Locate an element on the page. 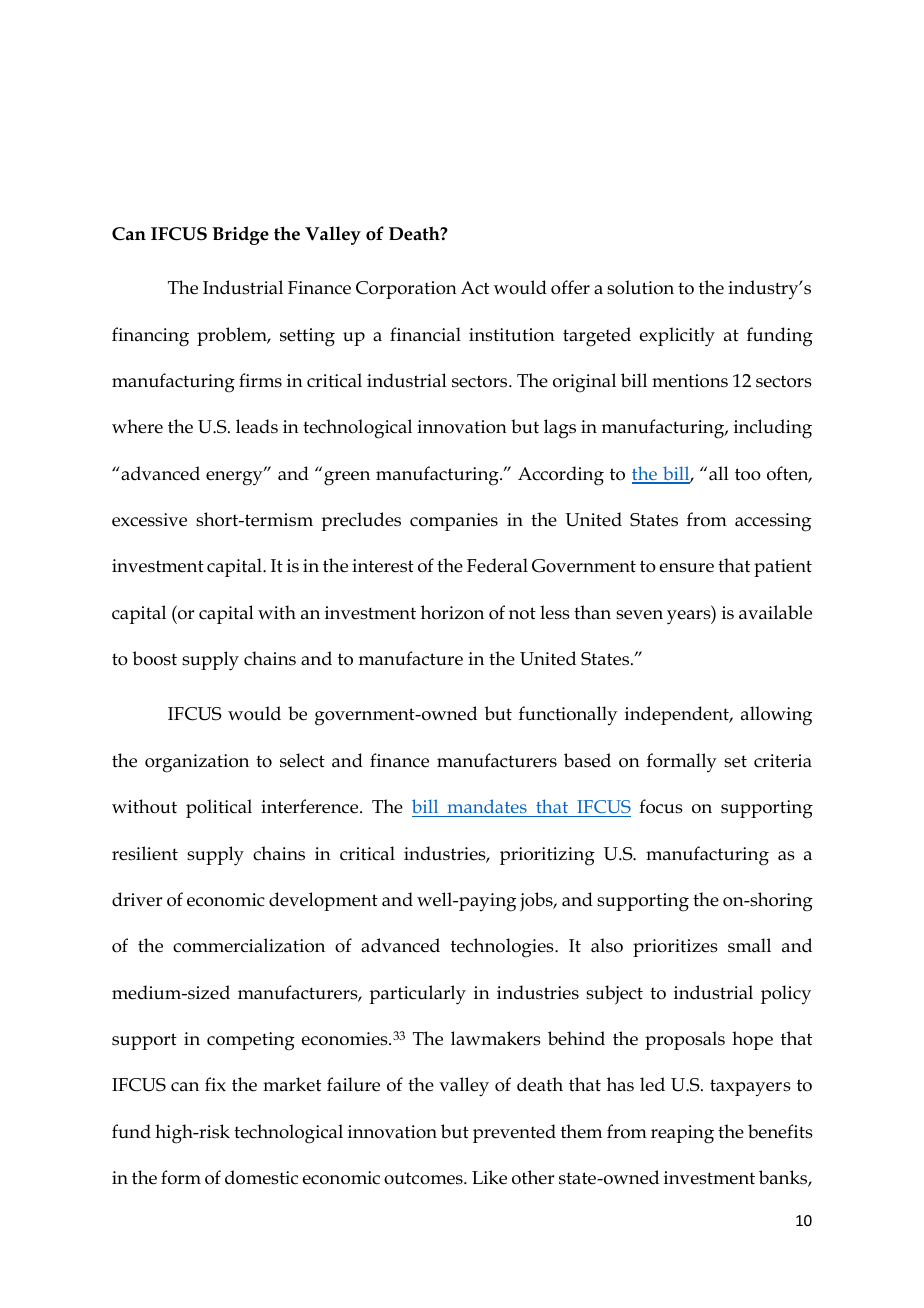 This document has width=924, height=1308. Bridge is located at coordinates (240, 235).
